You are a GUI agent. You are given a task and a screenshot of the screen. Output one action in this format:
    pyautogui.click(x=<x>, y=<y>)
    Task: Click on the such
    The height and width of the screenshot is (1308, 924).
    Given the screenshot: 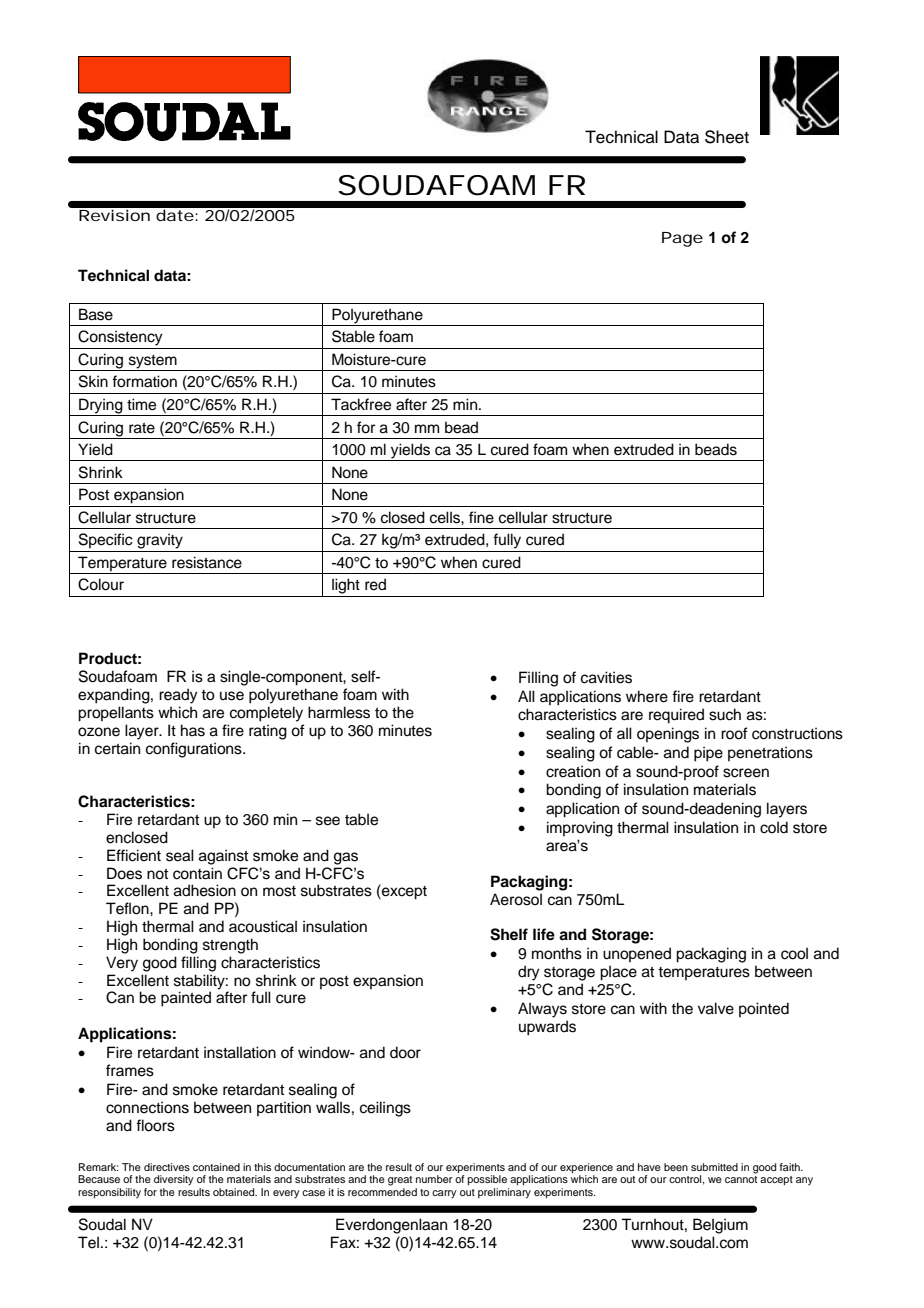 What is the action you would take?
    pyautogui.click(x=725, y=714)
